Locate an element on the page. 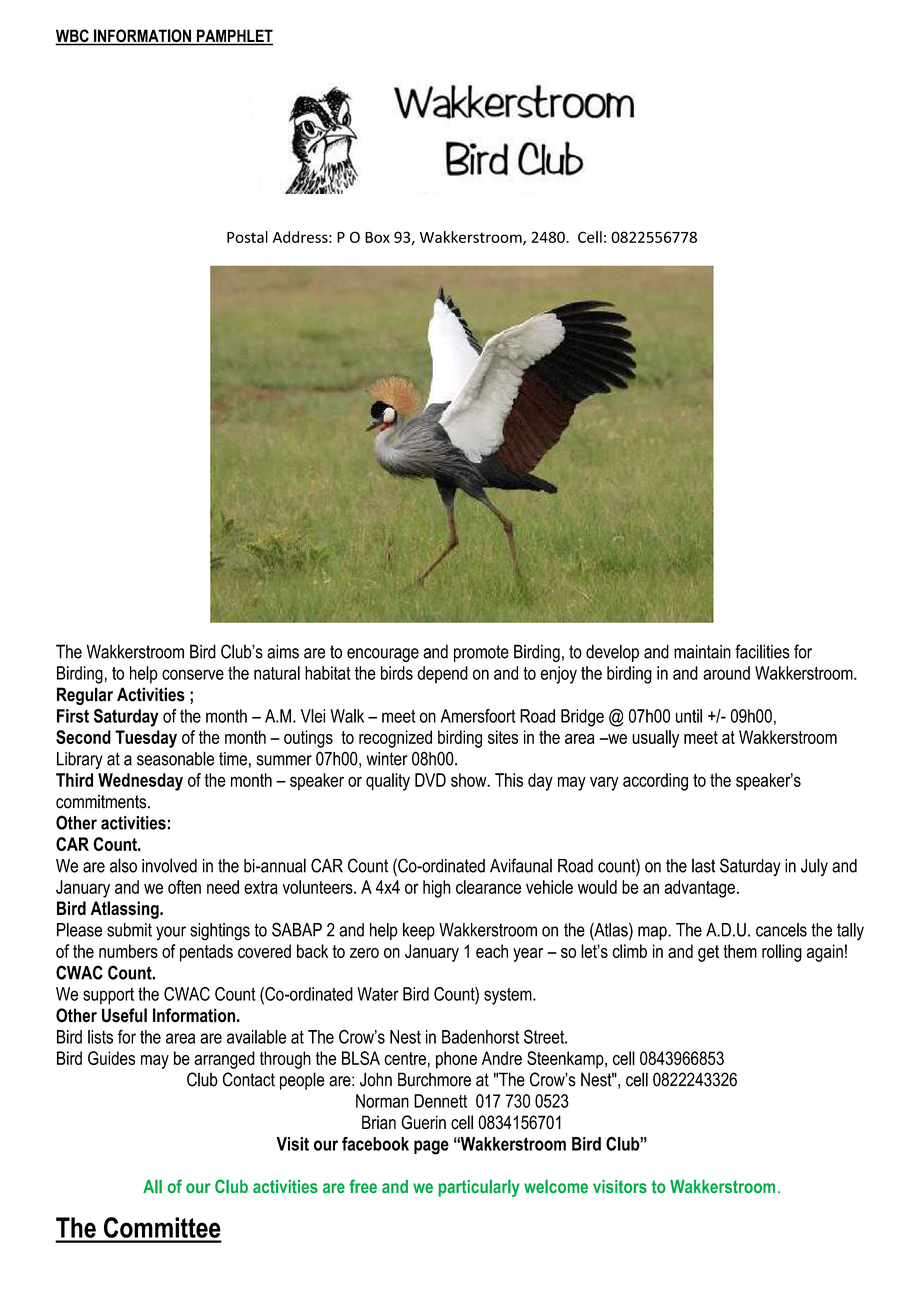 This page has width=924, height=1308. Box is located at coordinates (377, 237).
